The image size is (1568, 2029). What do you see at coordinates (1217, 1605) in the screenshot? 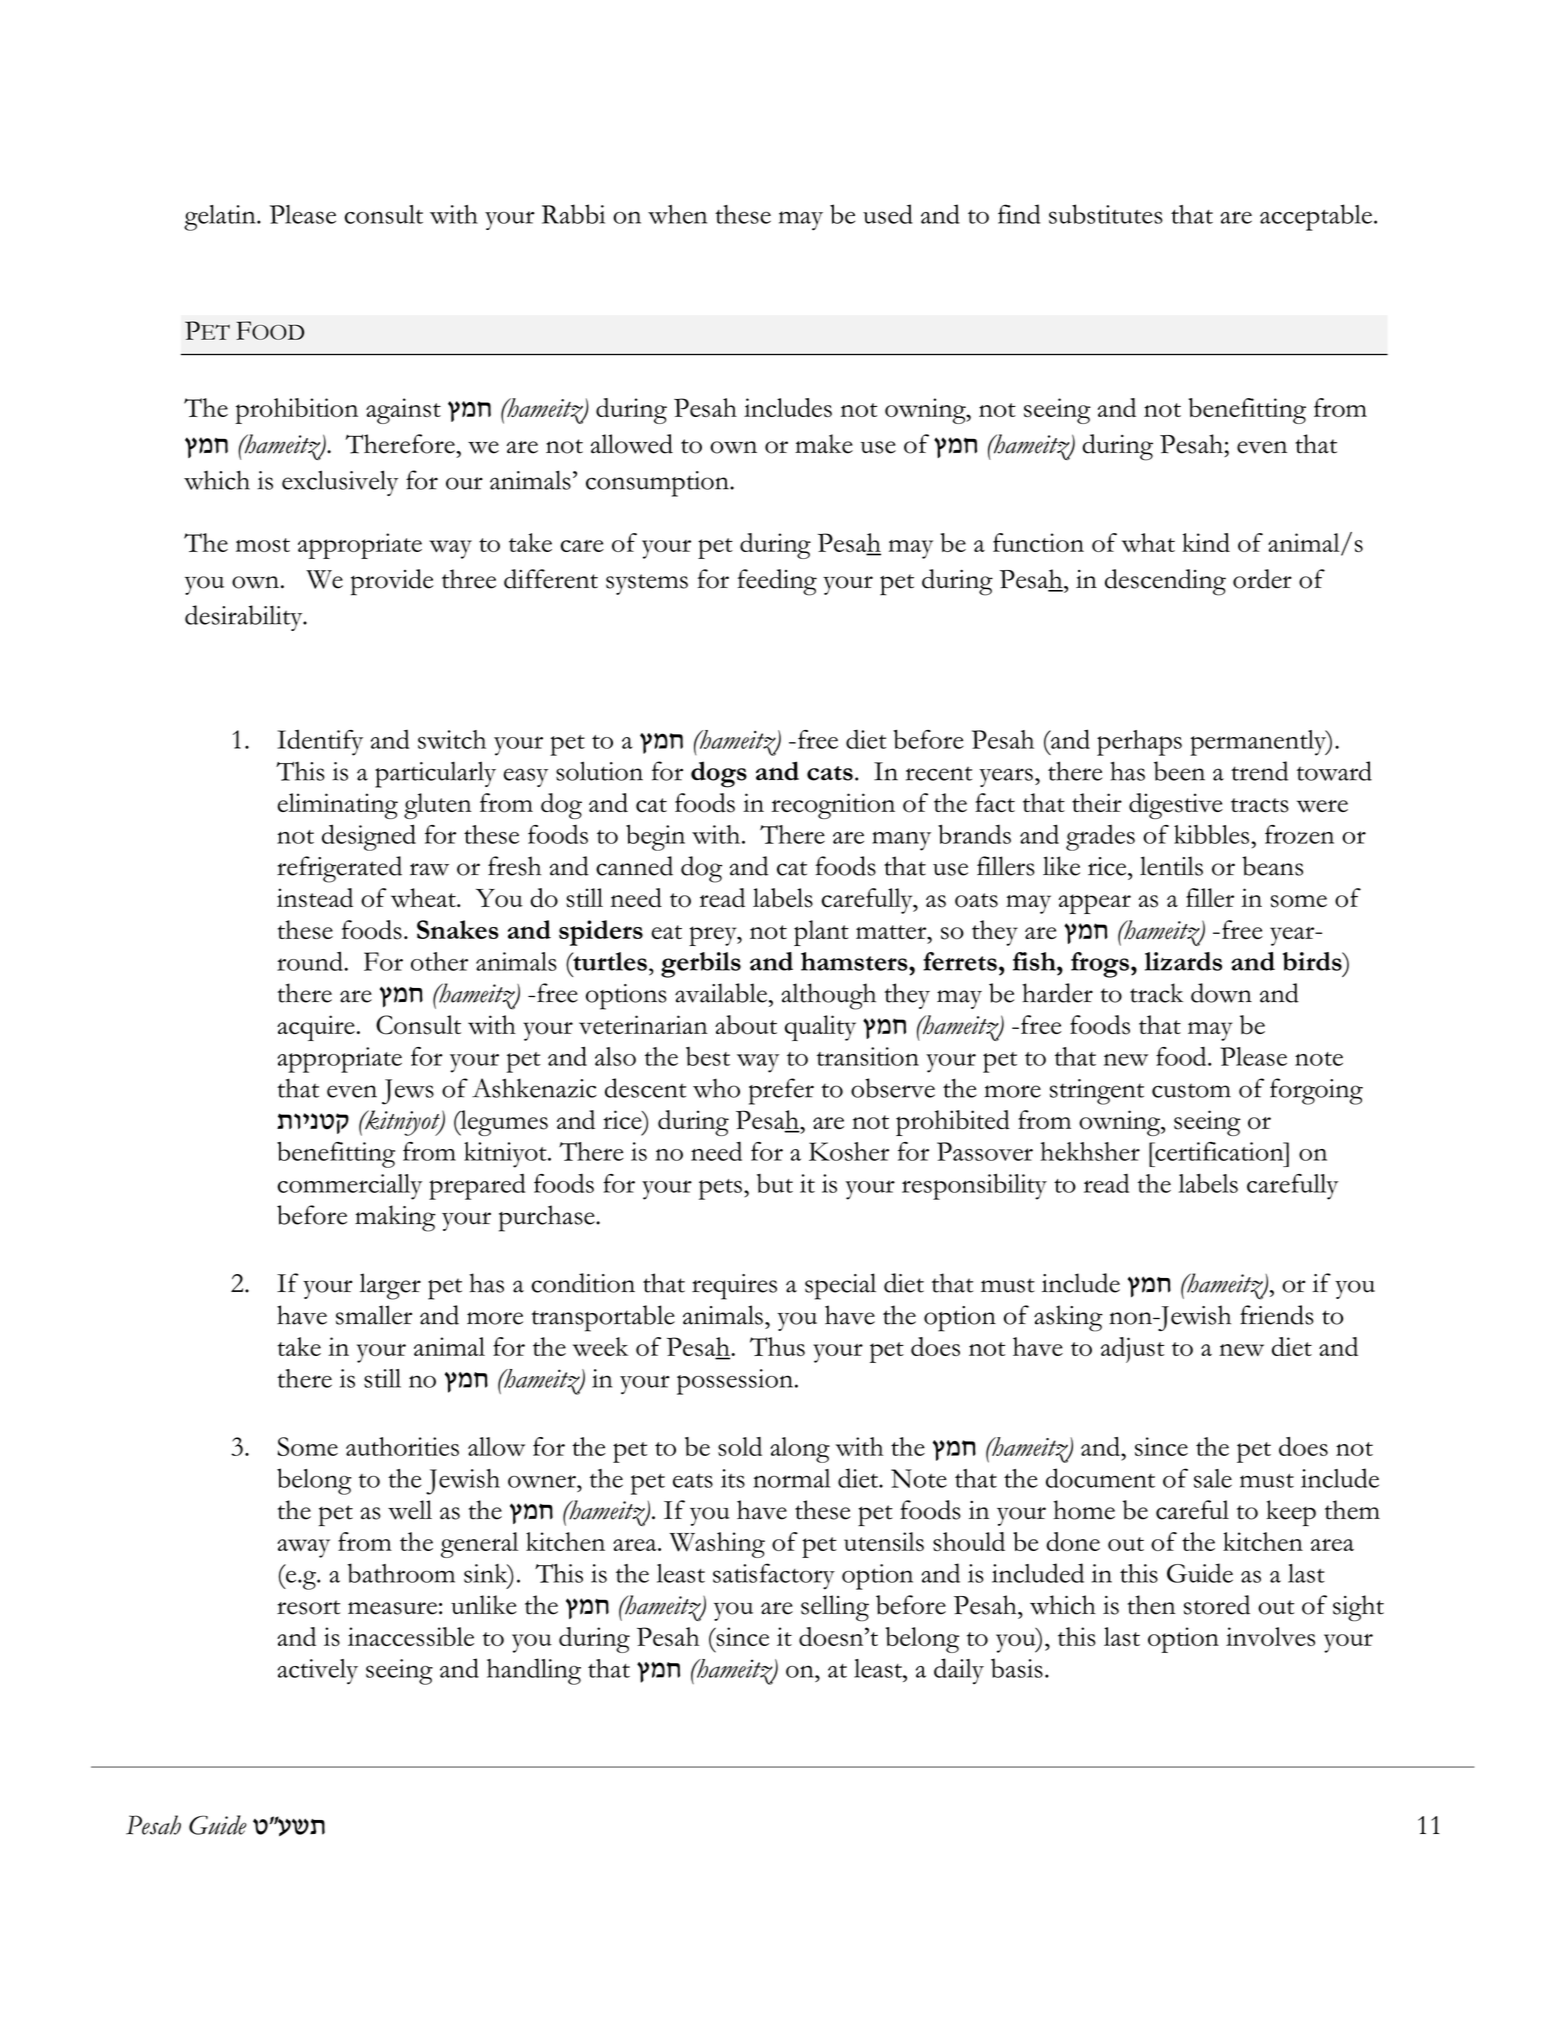
I see `stored` at bounding box center [1217, 1605].
